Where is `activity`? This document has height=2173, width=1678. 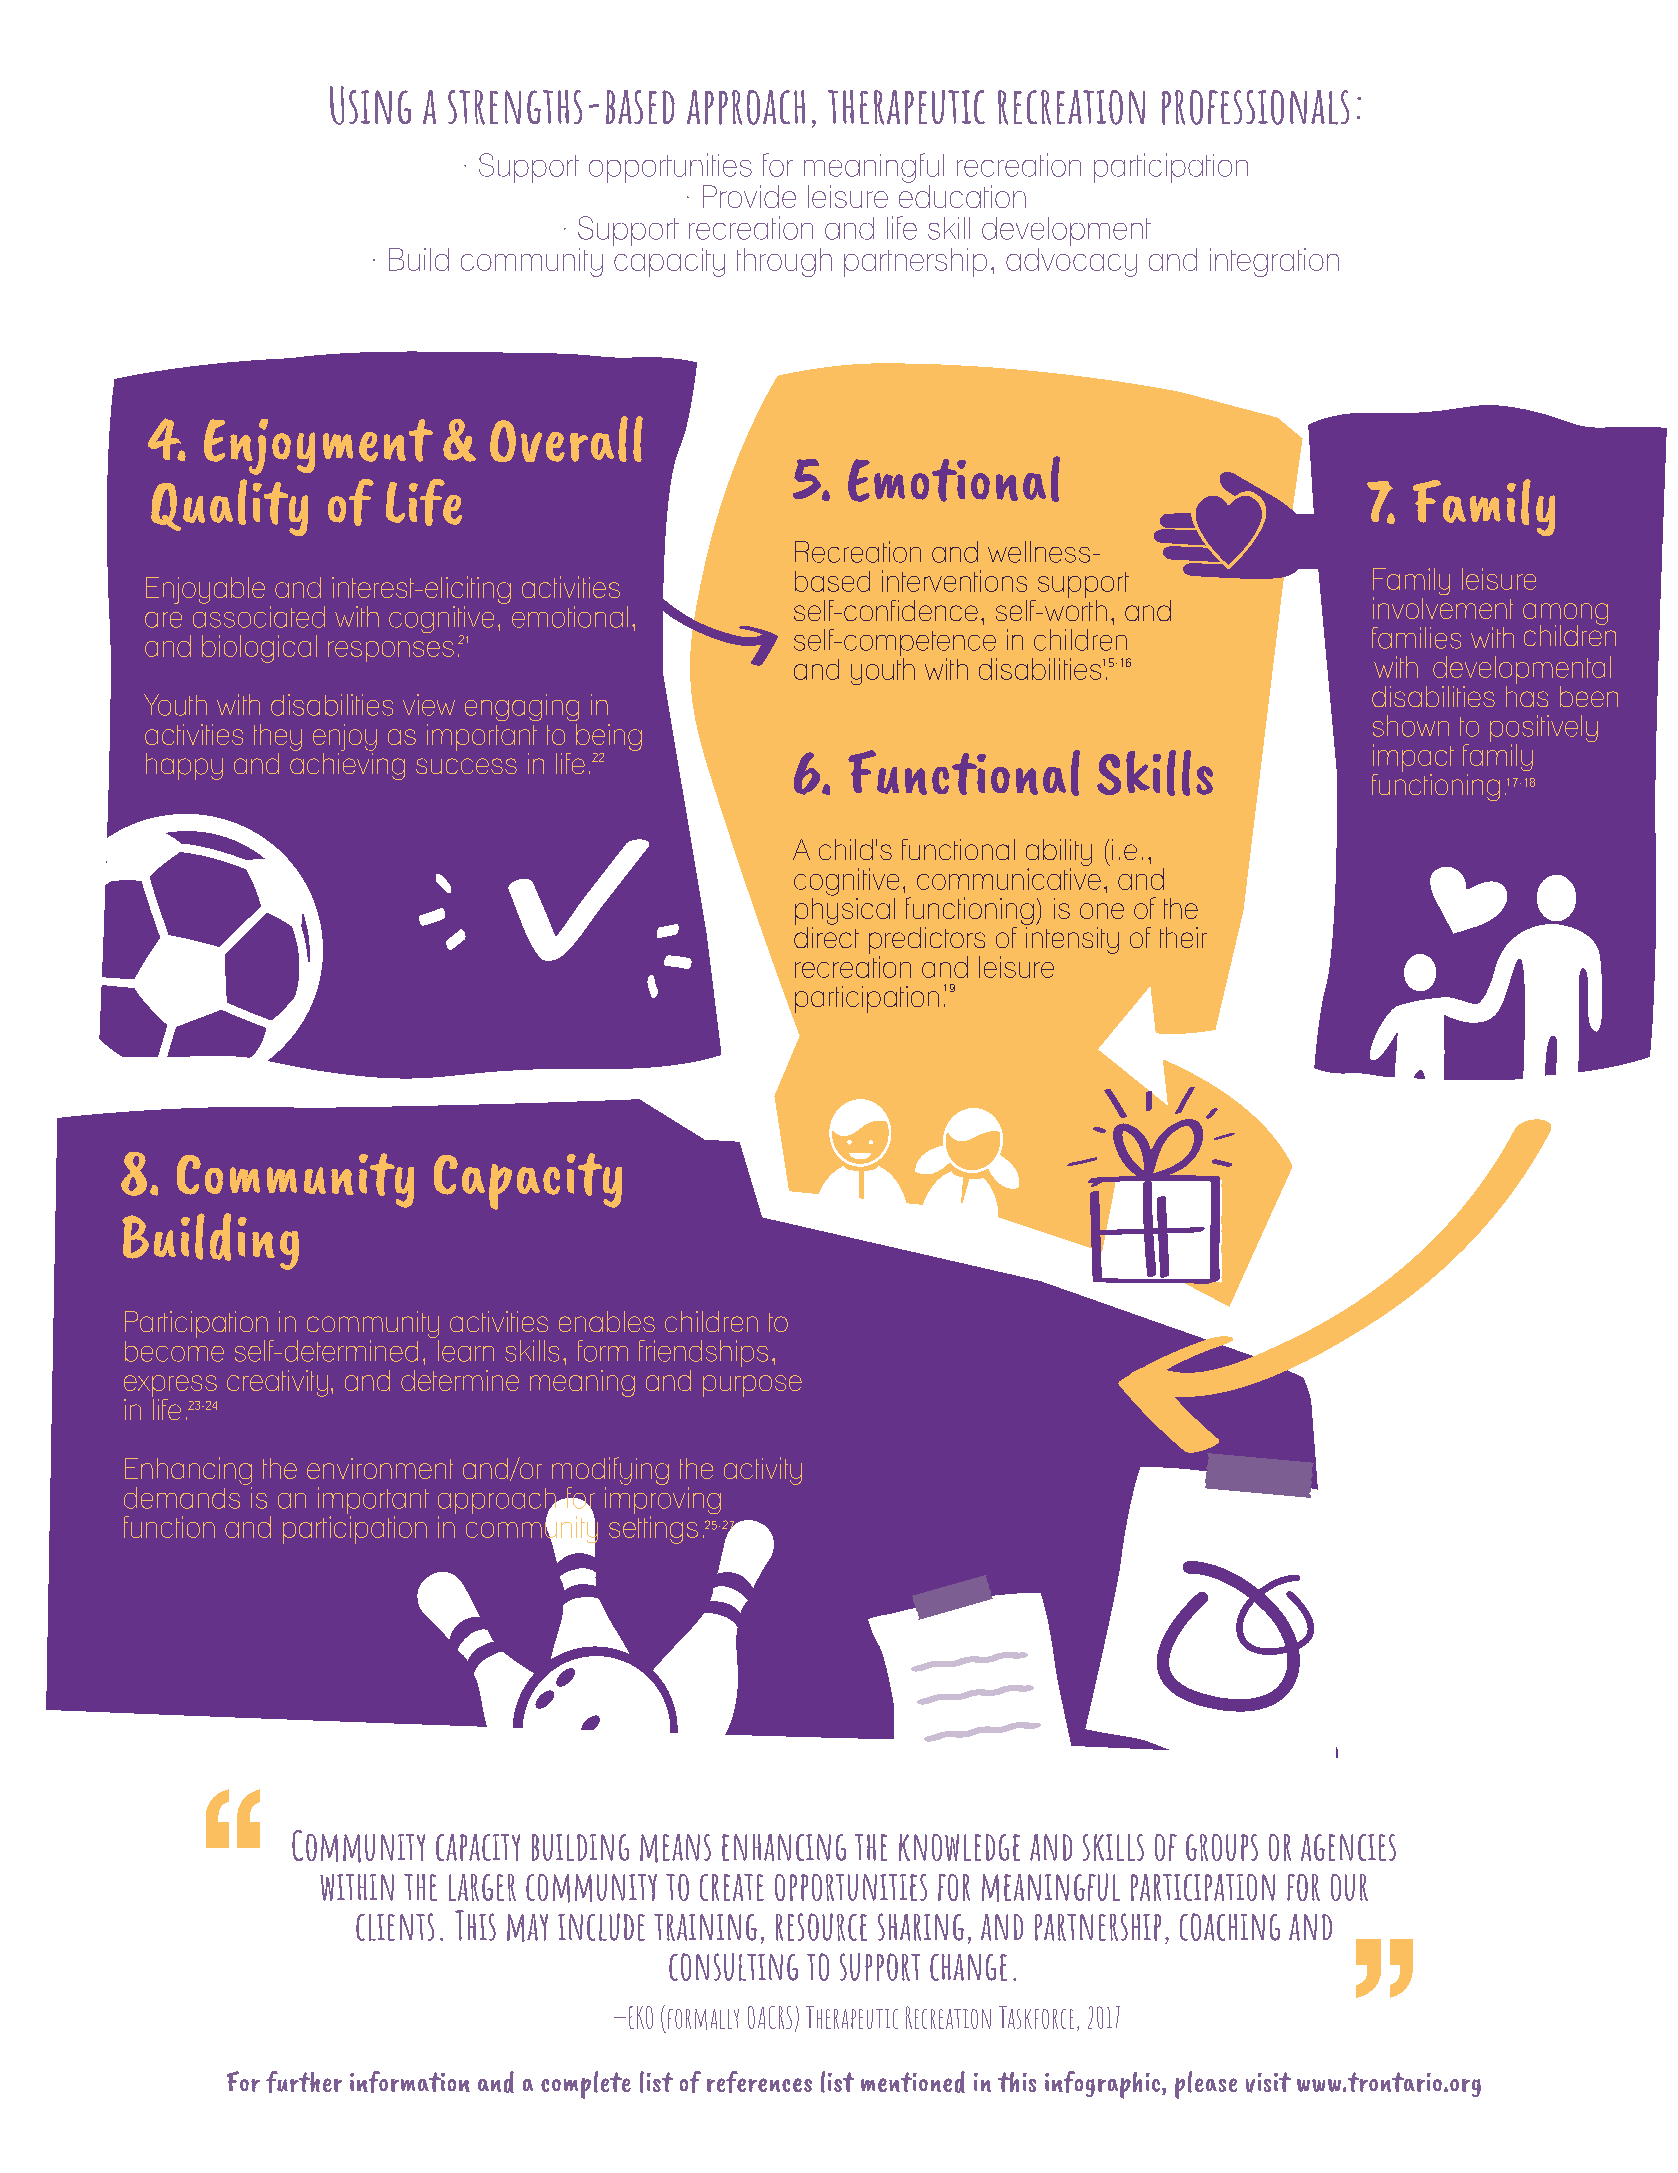 activity is located at coordinates (763, 1471).
